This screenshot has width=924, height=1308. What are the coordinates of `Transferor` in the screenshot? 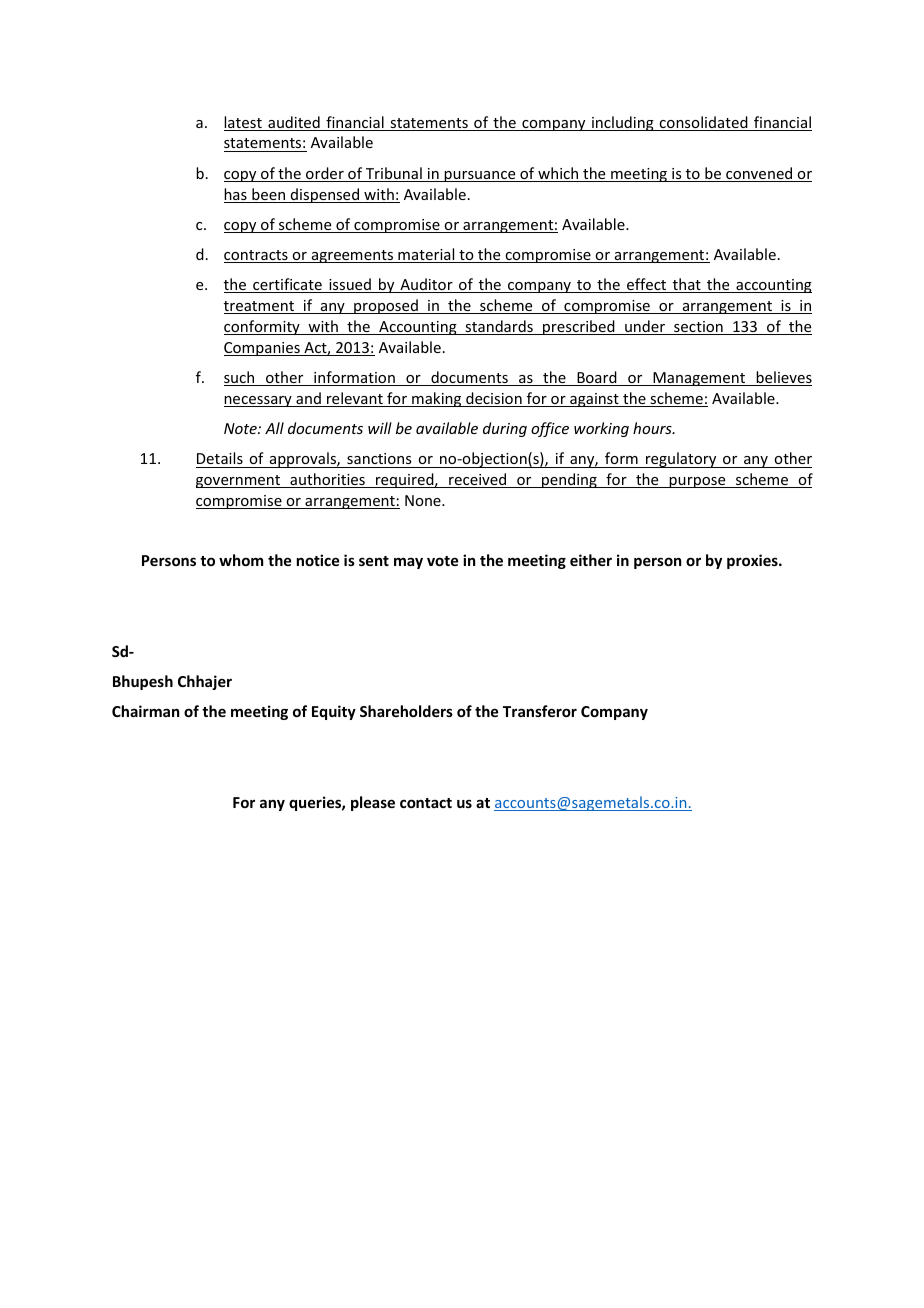 It's located at (540, 711).
